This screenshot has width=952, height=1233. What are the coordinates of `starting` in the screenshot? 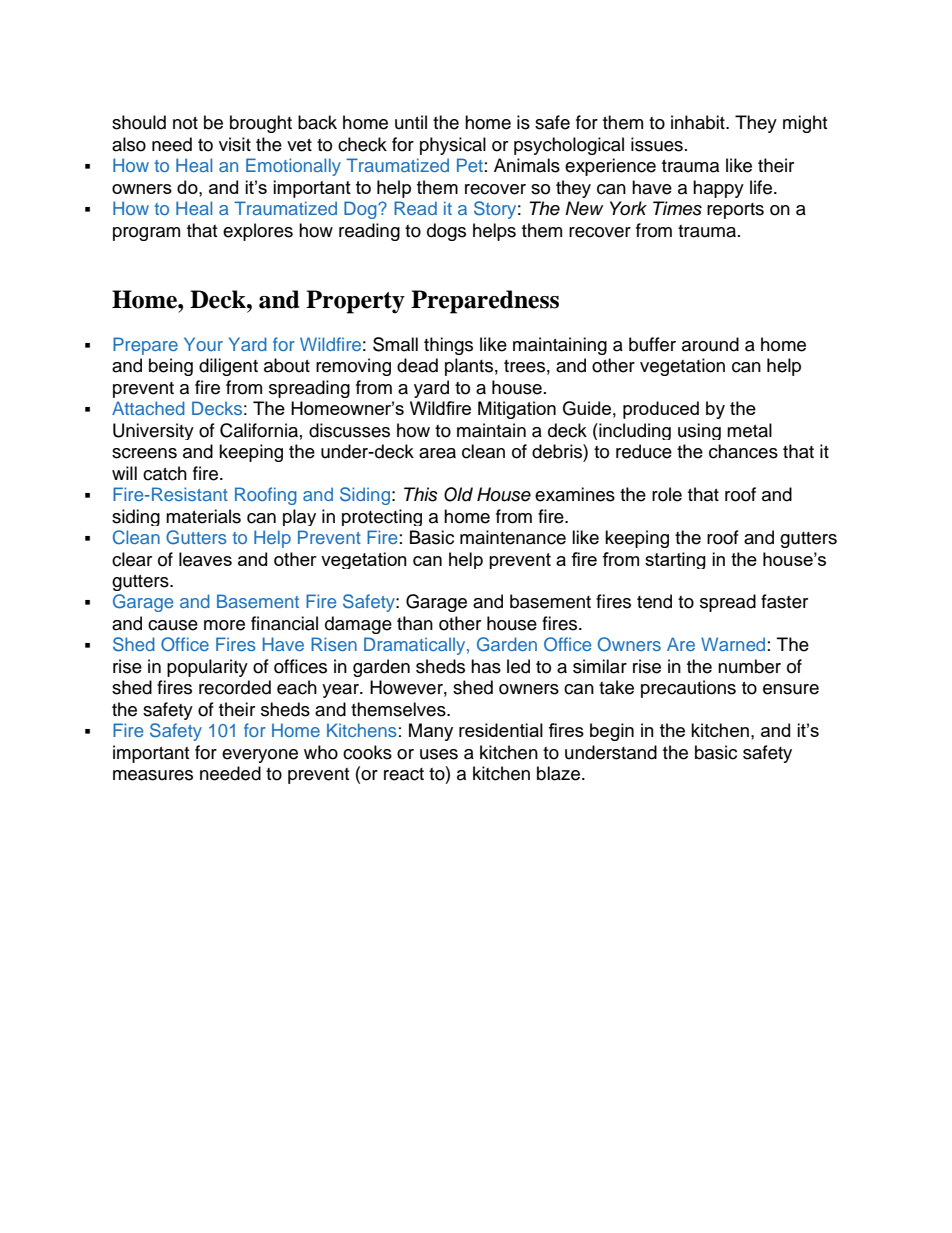 It's located at (675, 560).
